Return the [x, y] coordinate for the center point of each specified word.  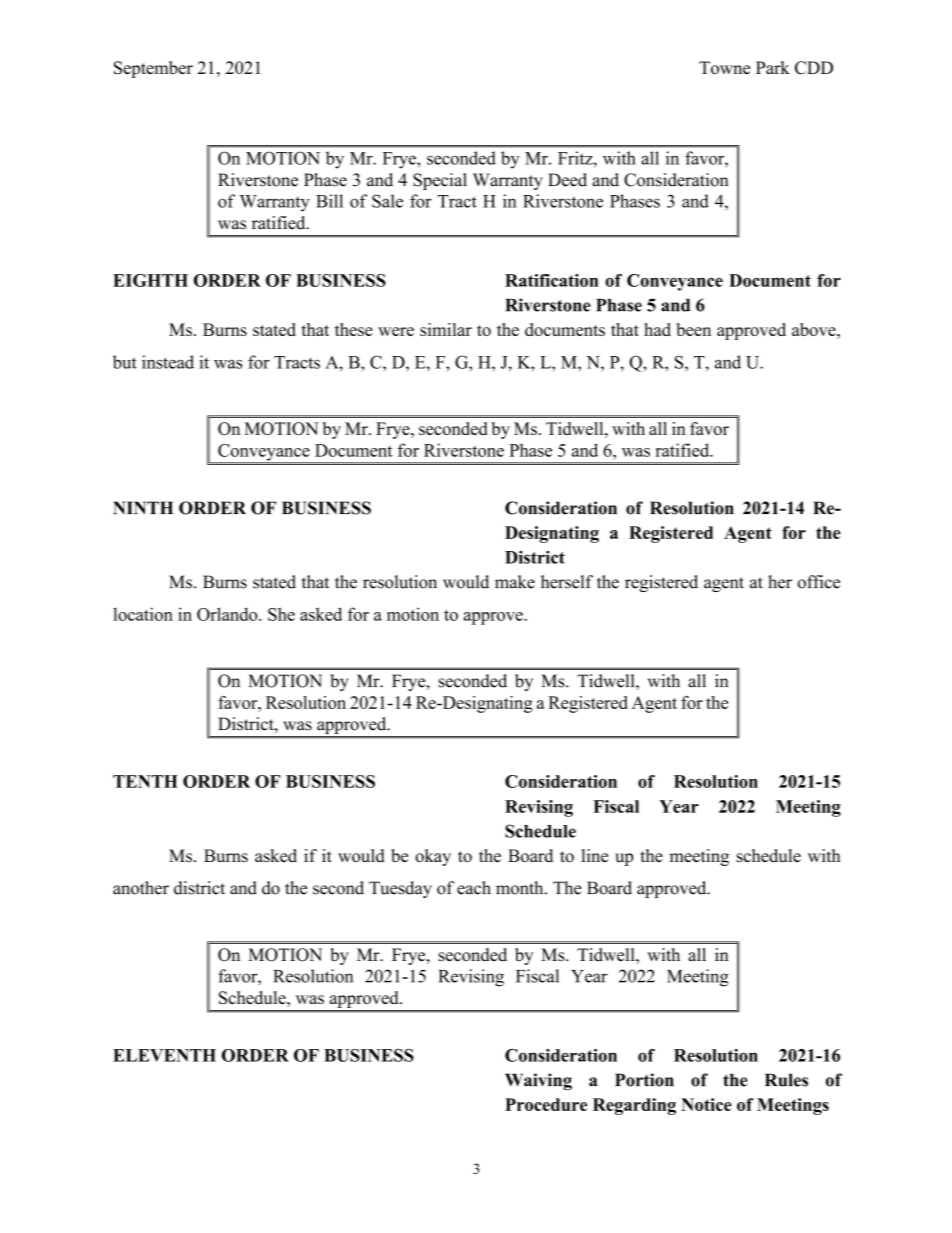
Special [440, 181]
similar [446, 329]
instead [168, 362]
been [694, 329]
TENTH [145, 781]
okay [433, 857]
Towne [724, 68]
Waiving [538, 1081]
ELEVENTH [164, 1055]
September [153, 69]
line [595, 856]
